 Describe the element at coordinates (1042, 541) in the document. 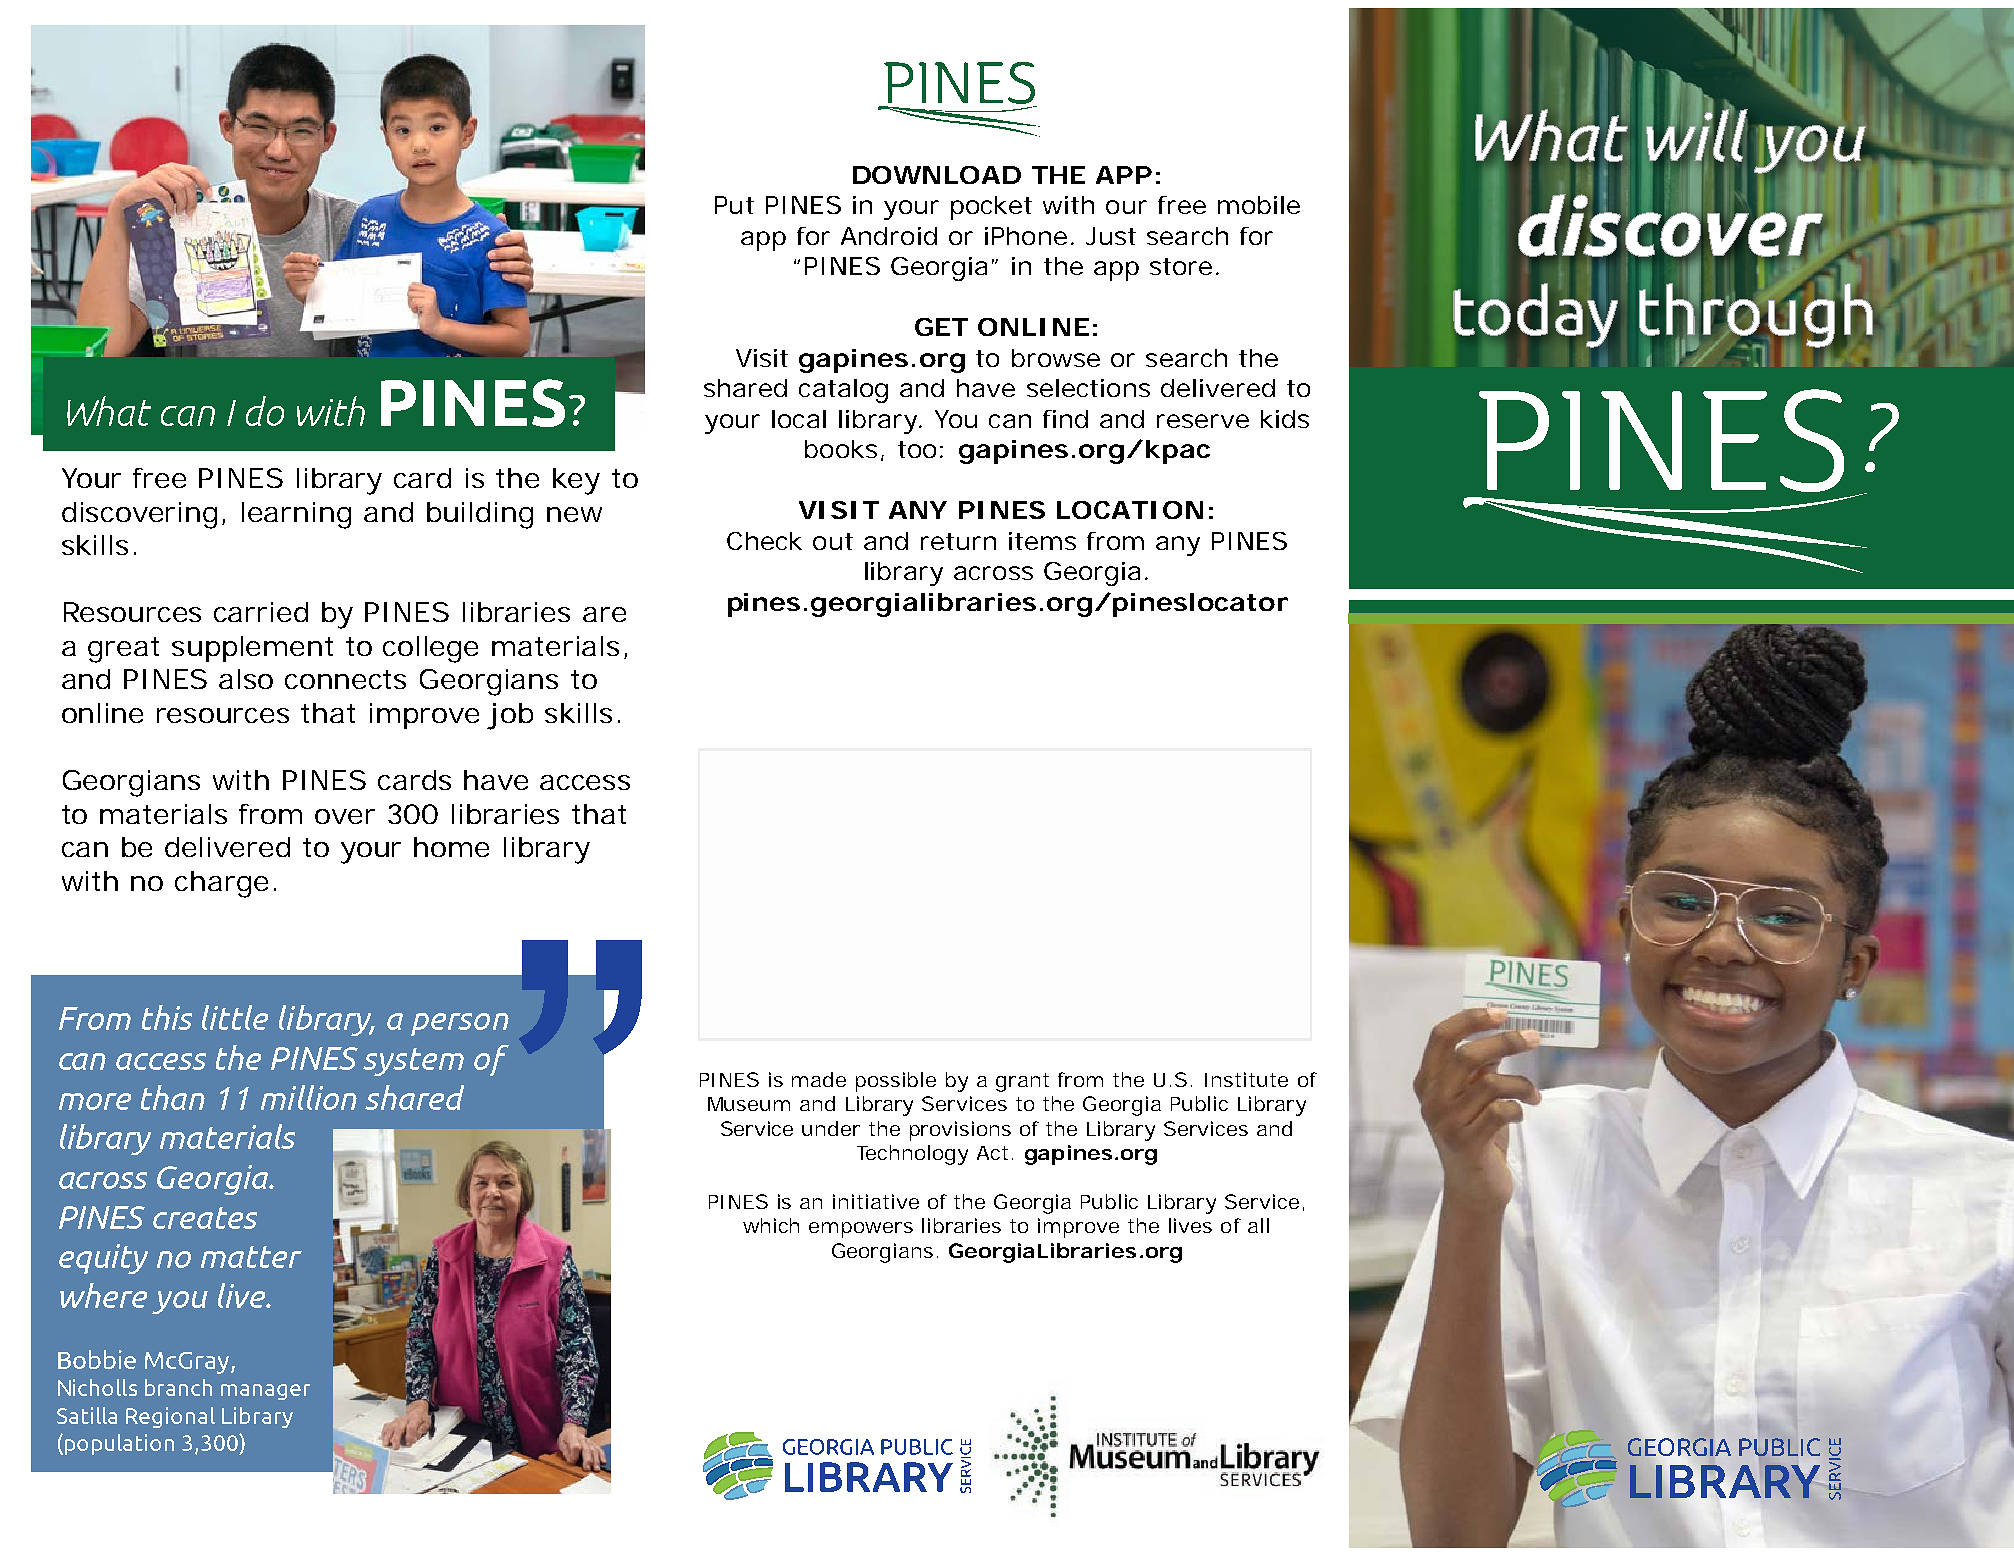

I see `items` at that location.
